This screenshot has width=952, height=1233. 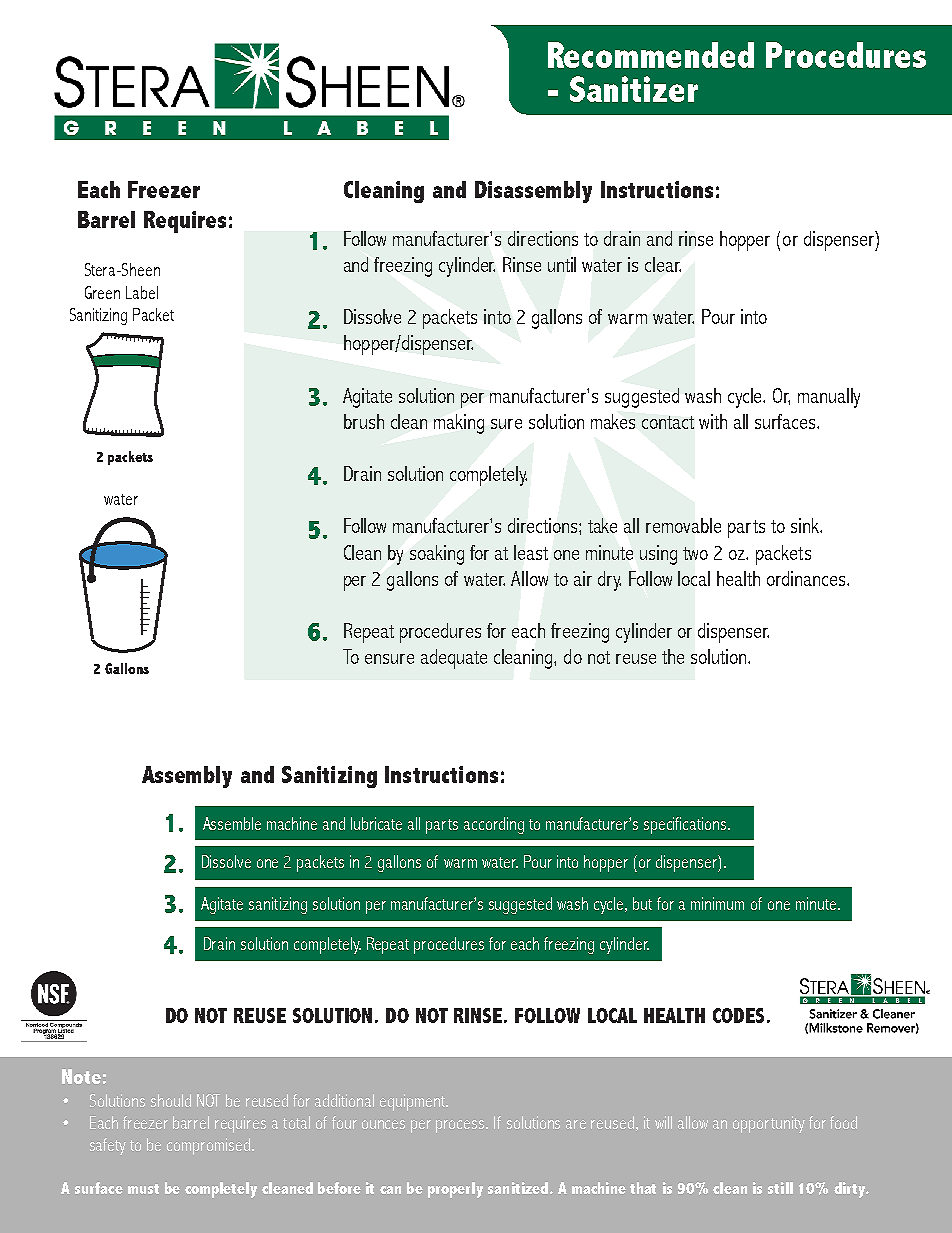 What do you see at coordinates (459, 424) in the screenshot?
I see `making` at bounding box center [459, 424].
